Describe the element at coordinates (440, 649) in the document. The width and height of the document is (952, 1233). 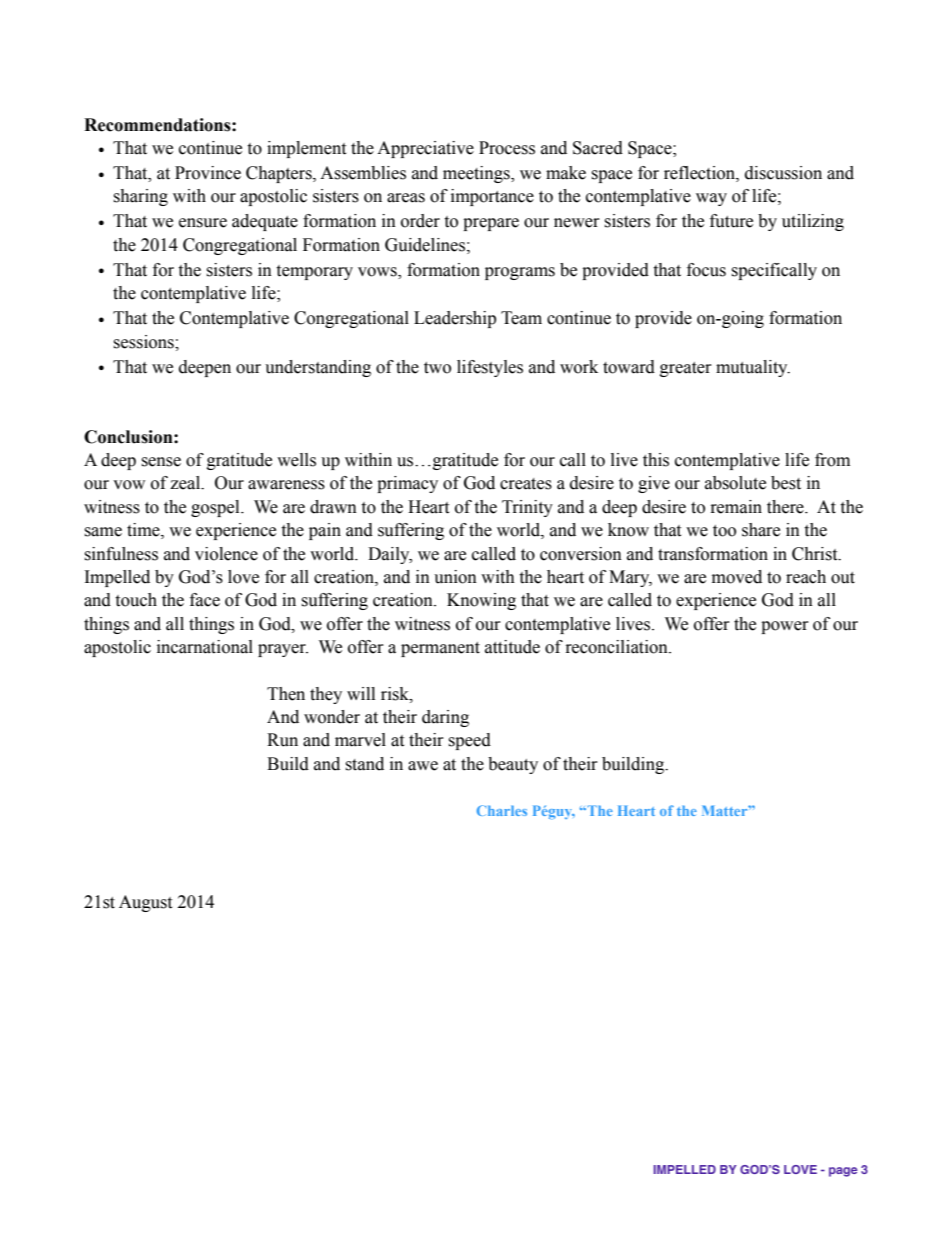
I see `permanent` at that location.
